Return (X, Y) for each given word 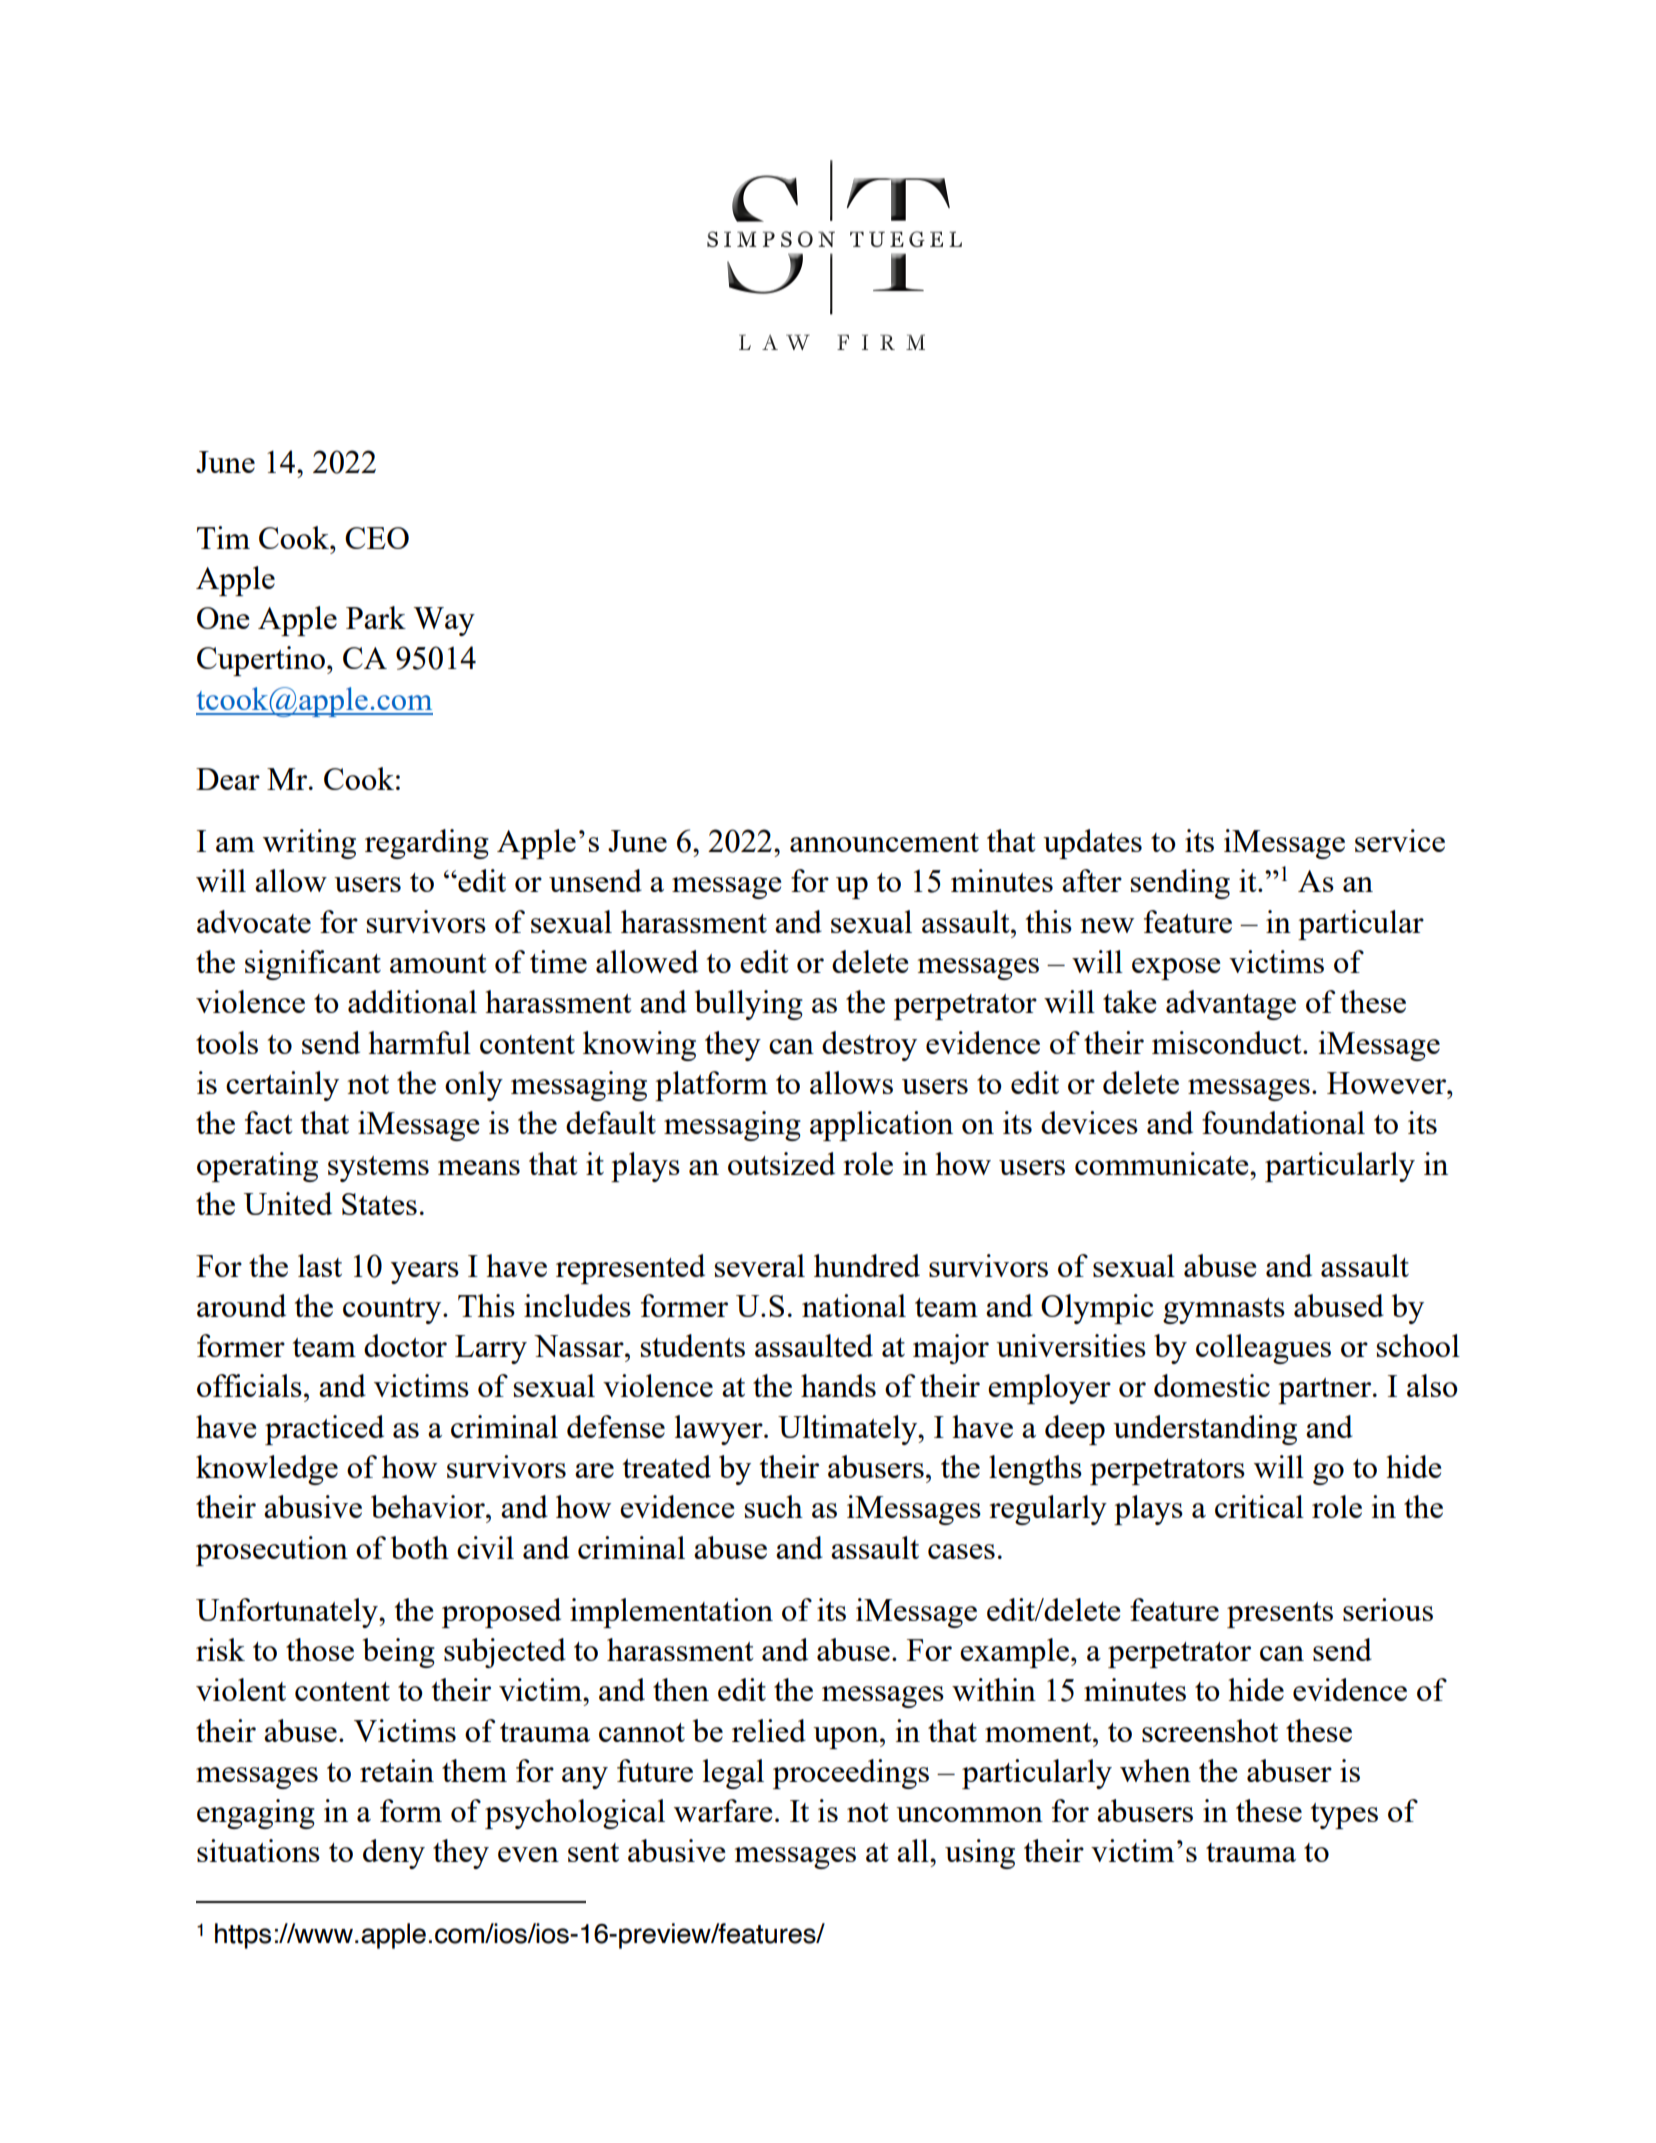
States (379, 1204)
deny (394, 1854)
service (1400, 840)
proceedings (851, 1774)
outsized (781, 1163)
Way (444, 621)
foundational (1283, 1122)
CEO (377, 538)
